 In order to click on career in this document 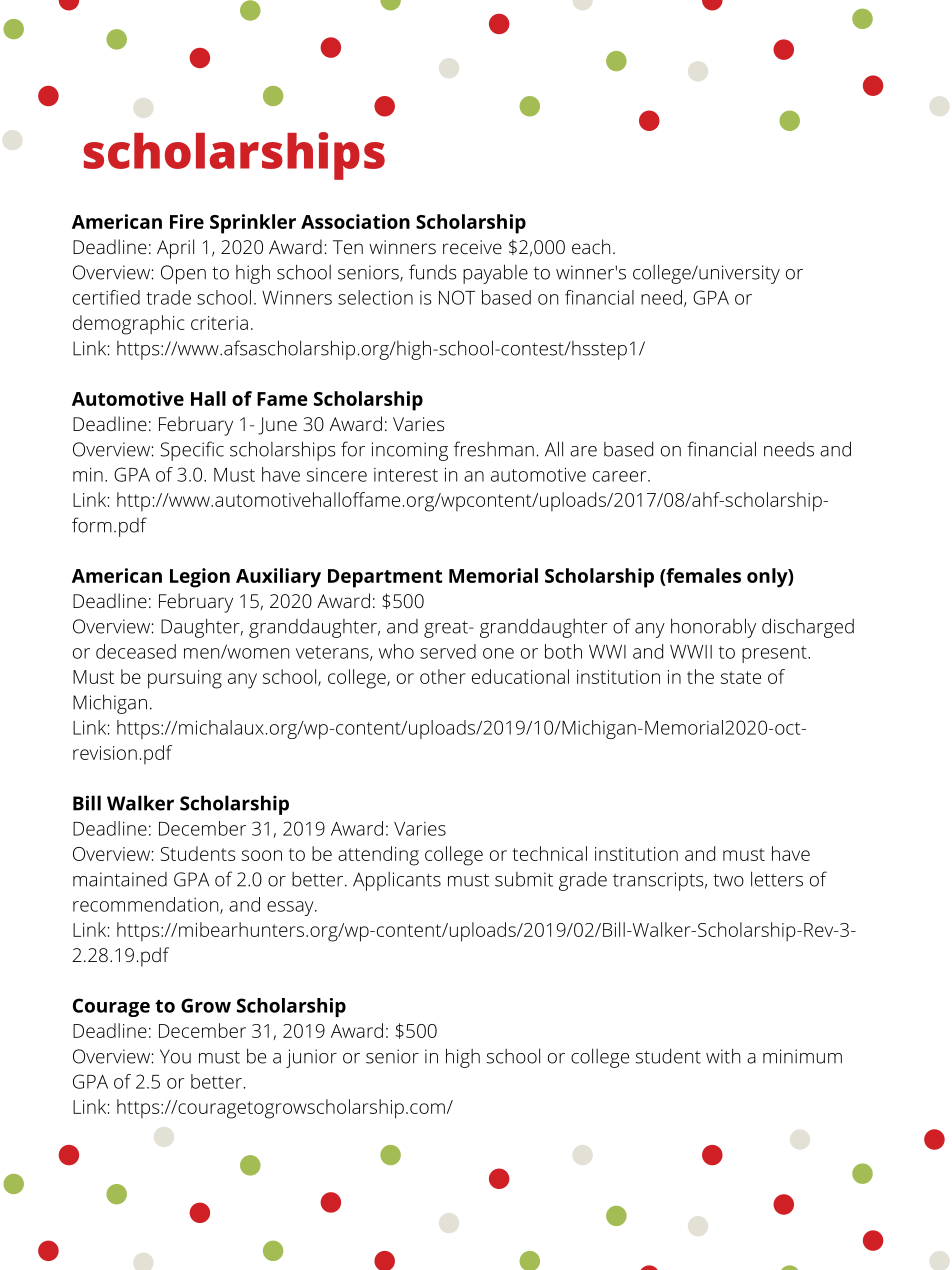, I will do `click(621, 476)`.
